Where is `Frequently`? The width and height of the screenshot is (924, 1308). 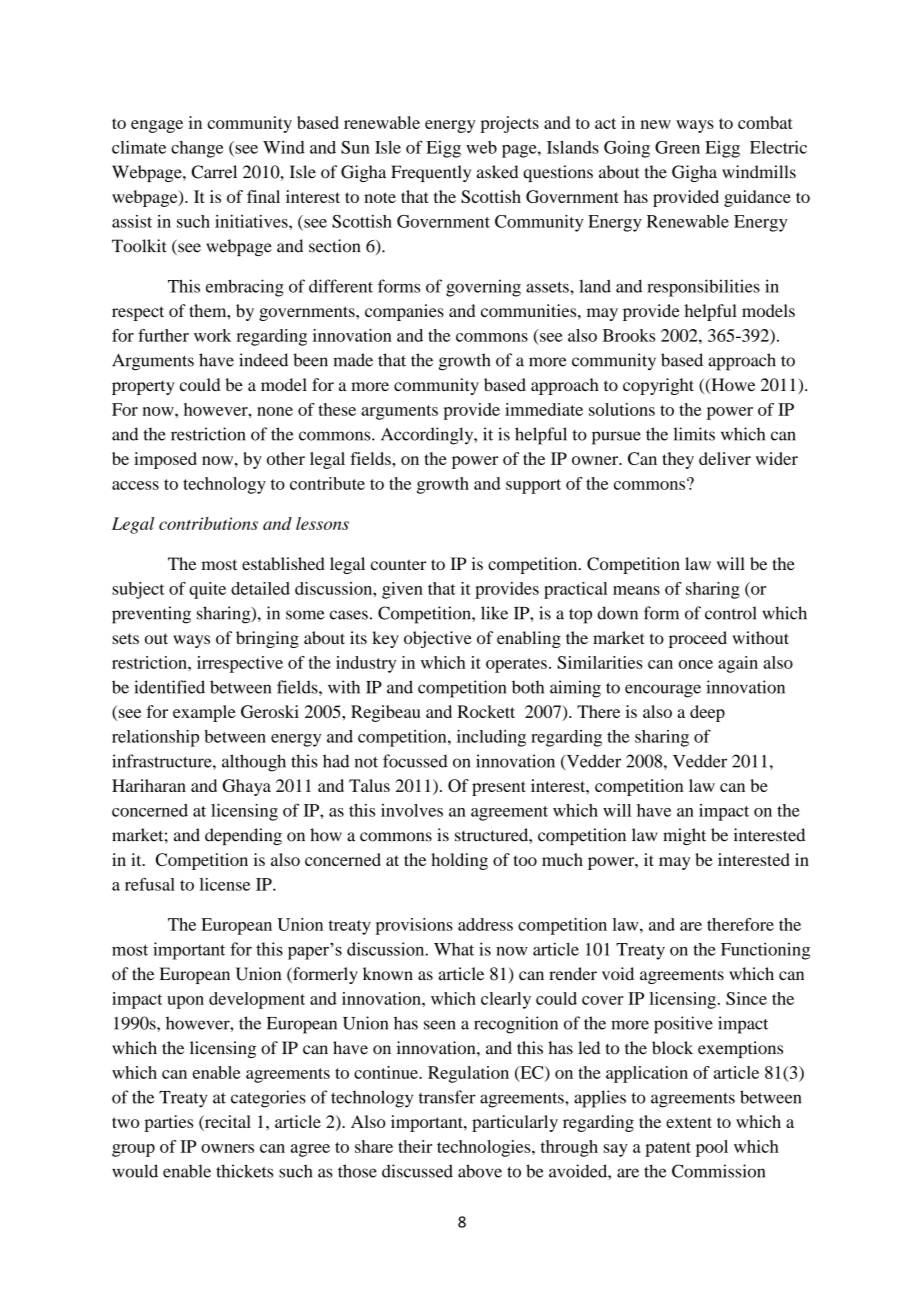 Frequently is located at coordinates (431, 173).
